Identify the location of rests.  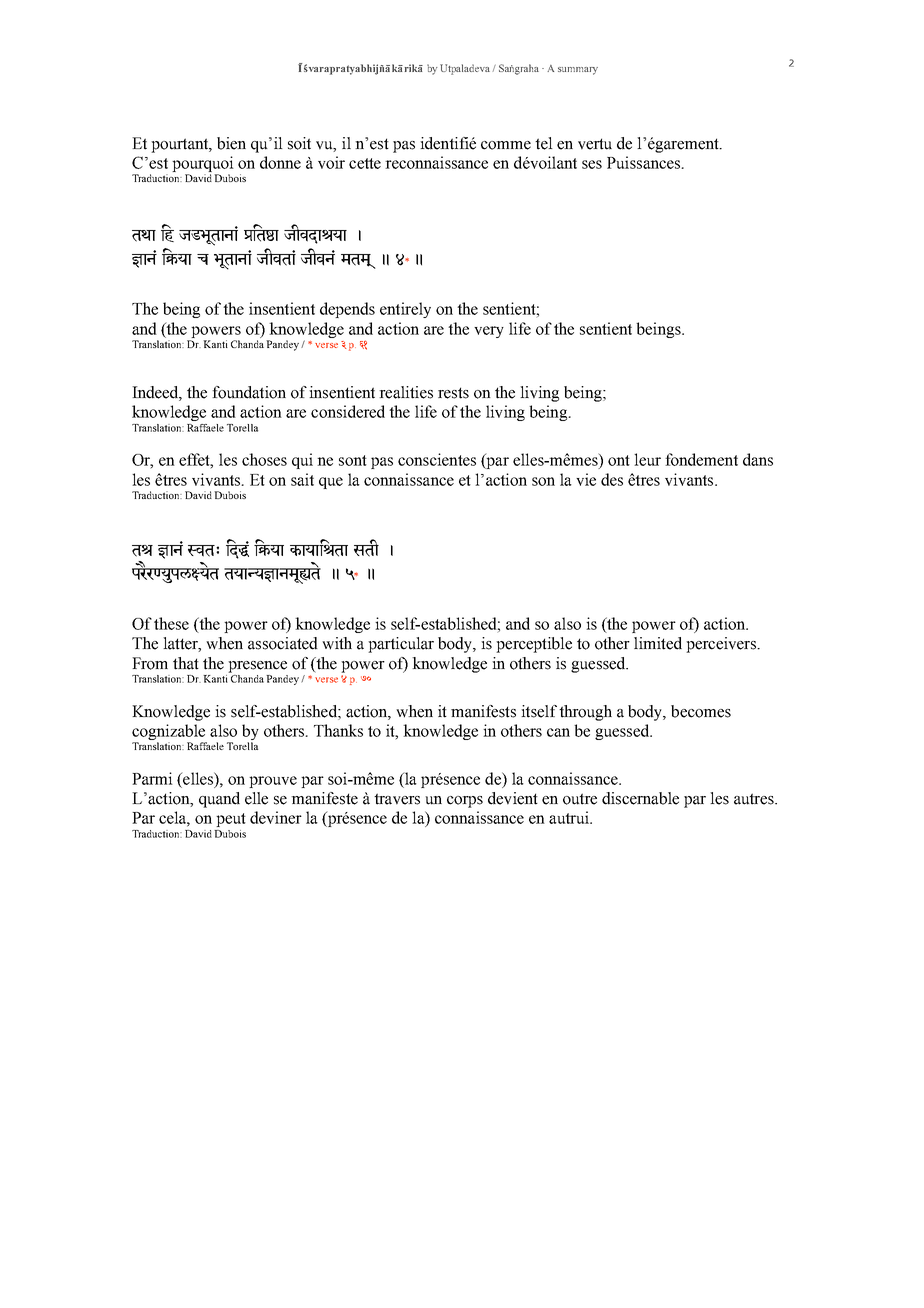
(453, 393).
